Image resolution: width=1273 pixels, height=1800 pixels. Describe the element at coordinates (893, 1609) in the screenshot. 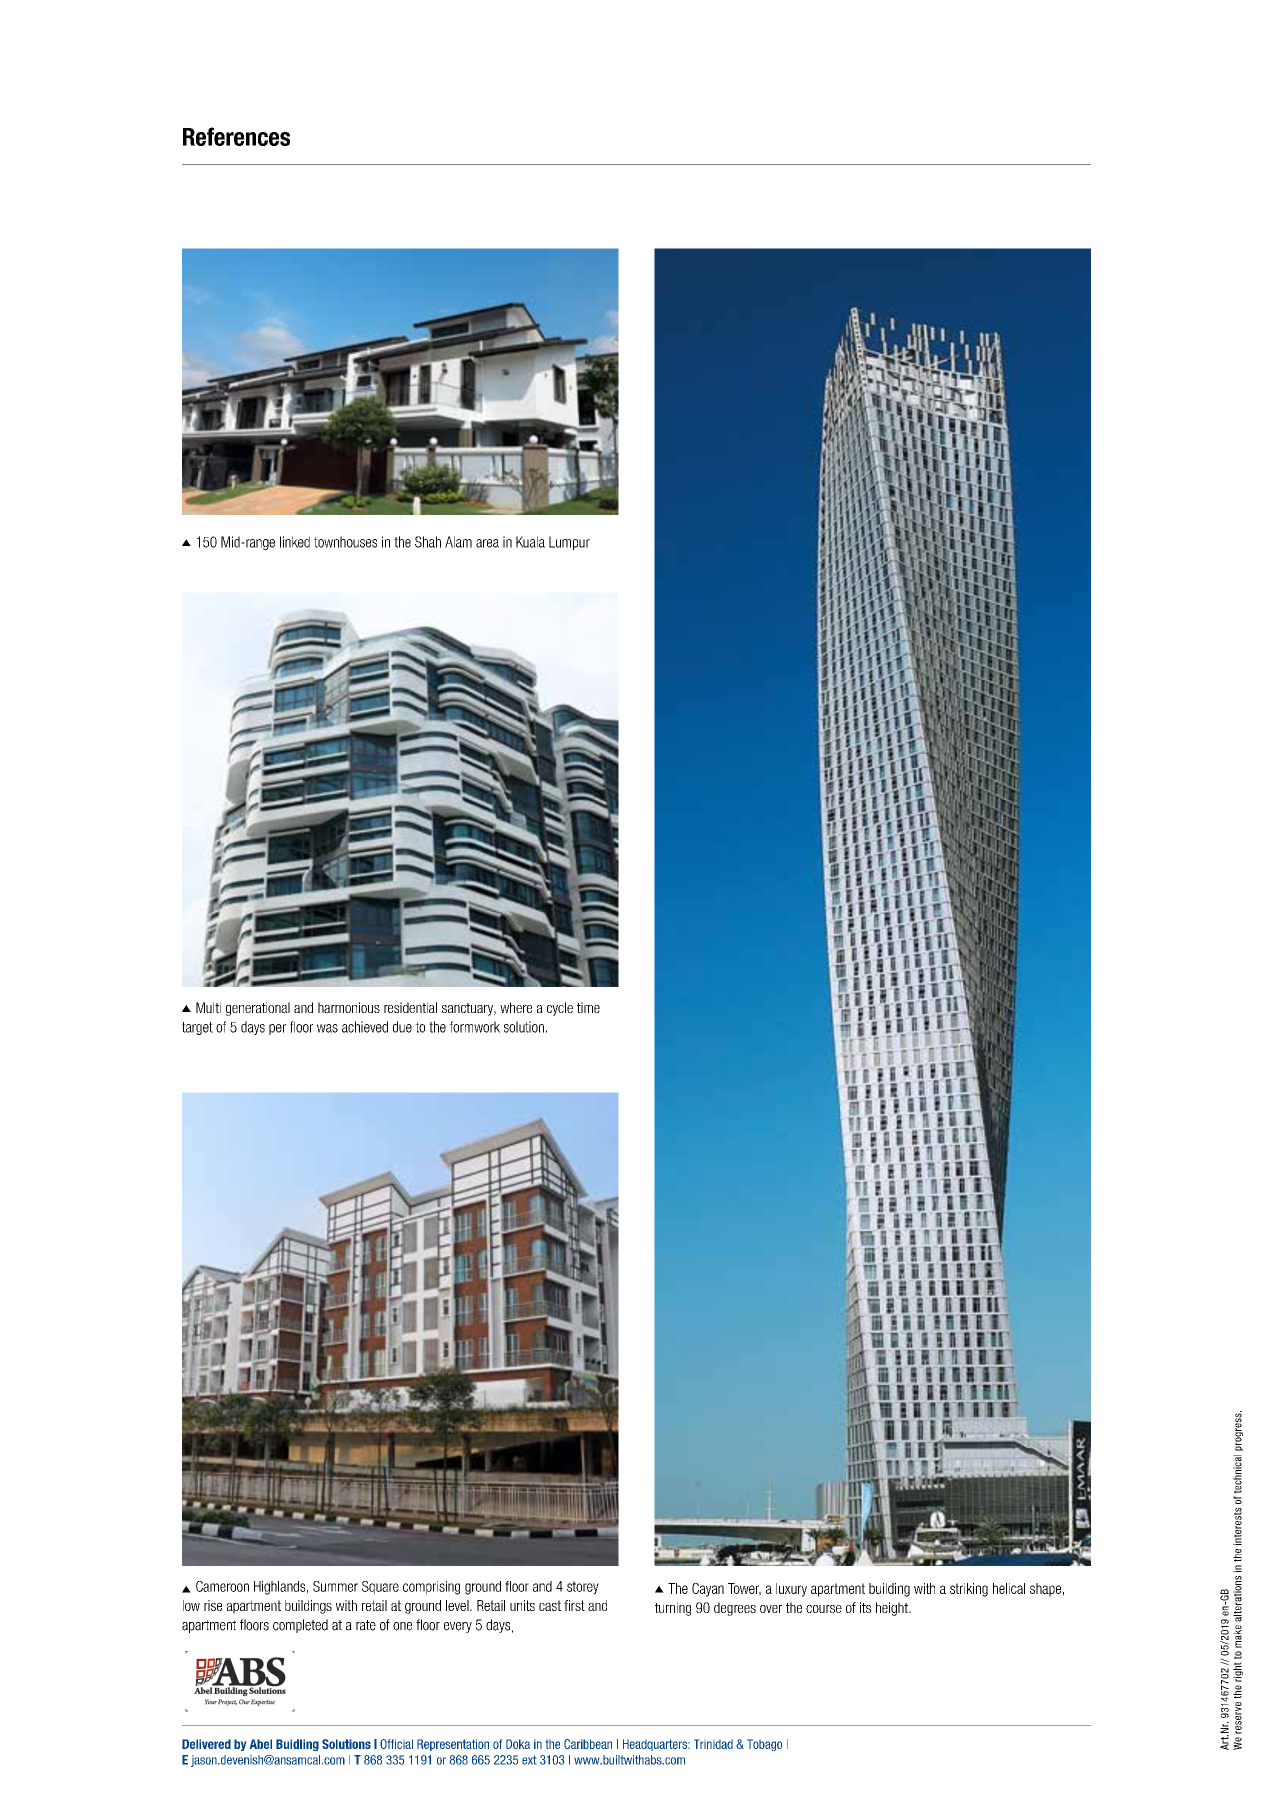

I see `height` at that location.
